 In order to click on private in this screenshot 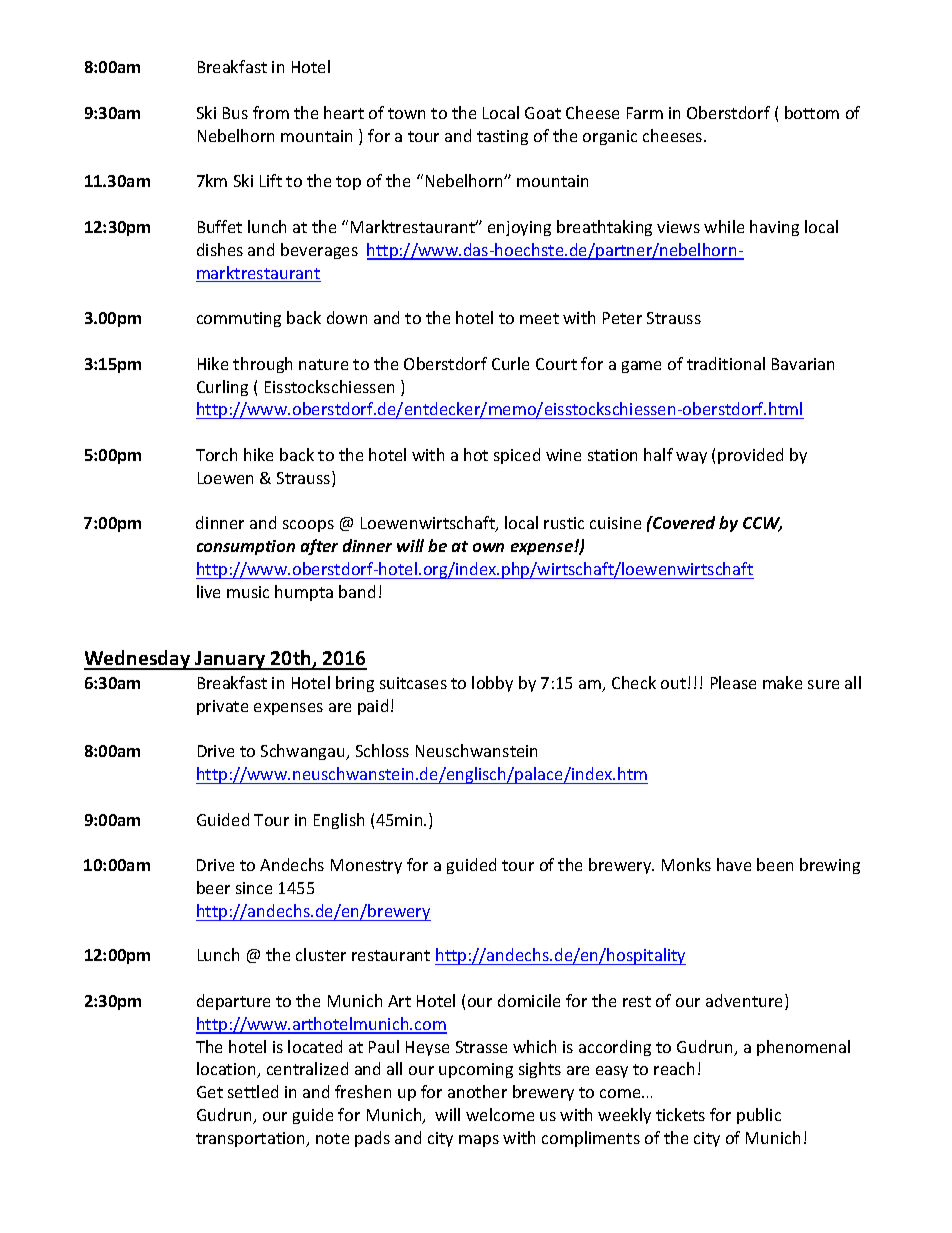, I will do `click(222, 707)`.
